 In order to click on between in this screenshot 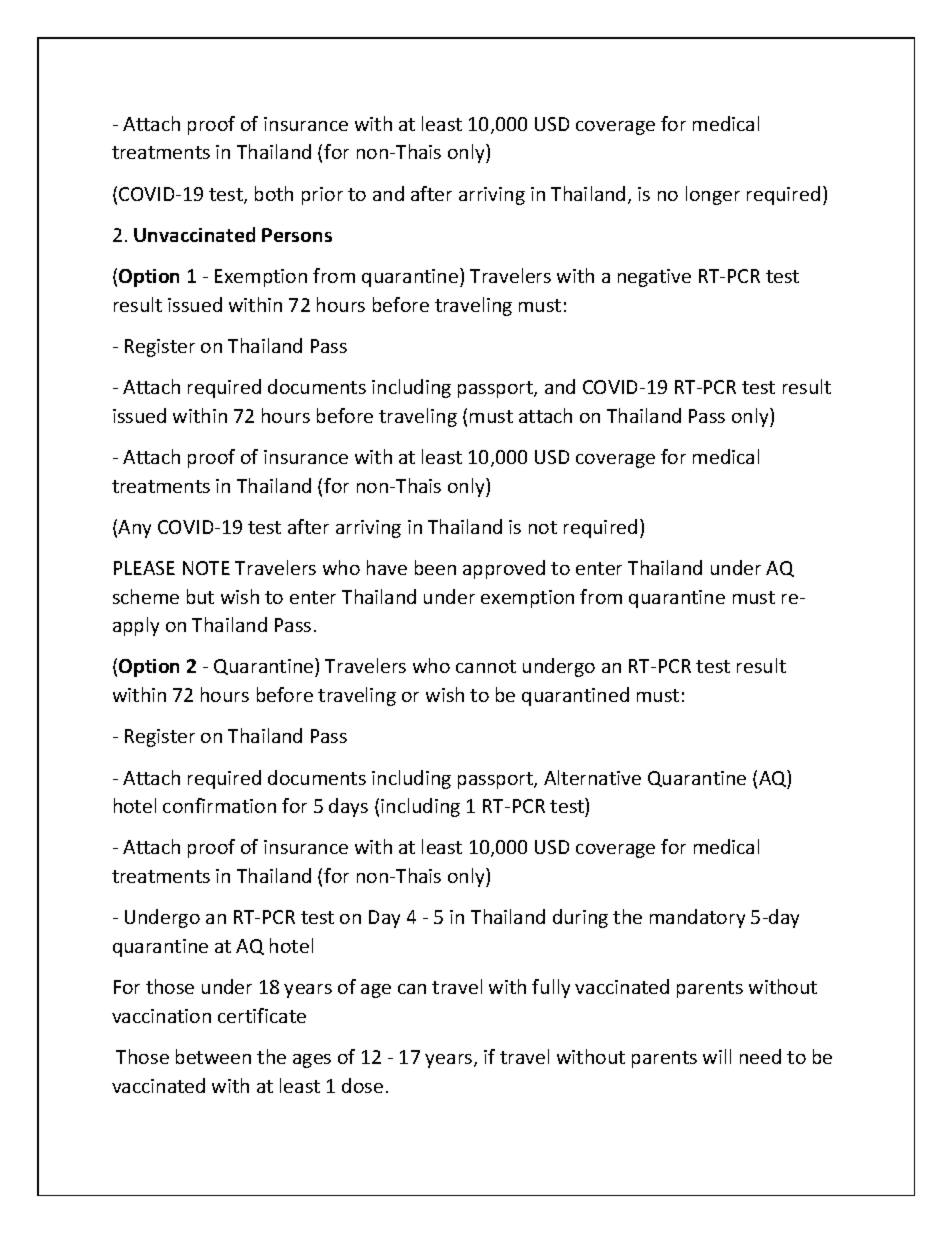, I will do `click(213, 1056)`.
